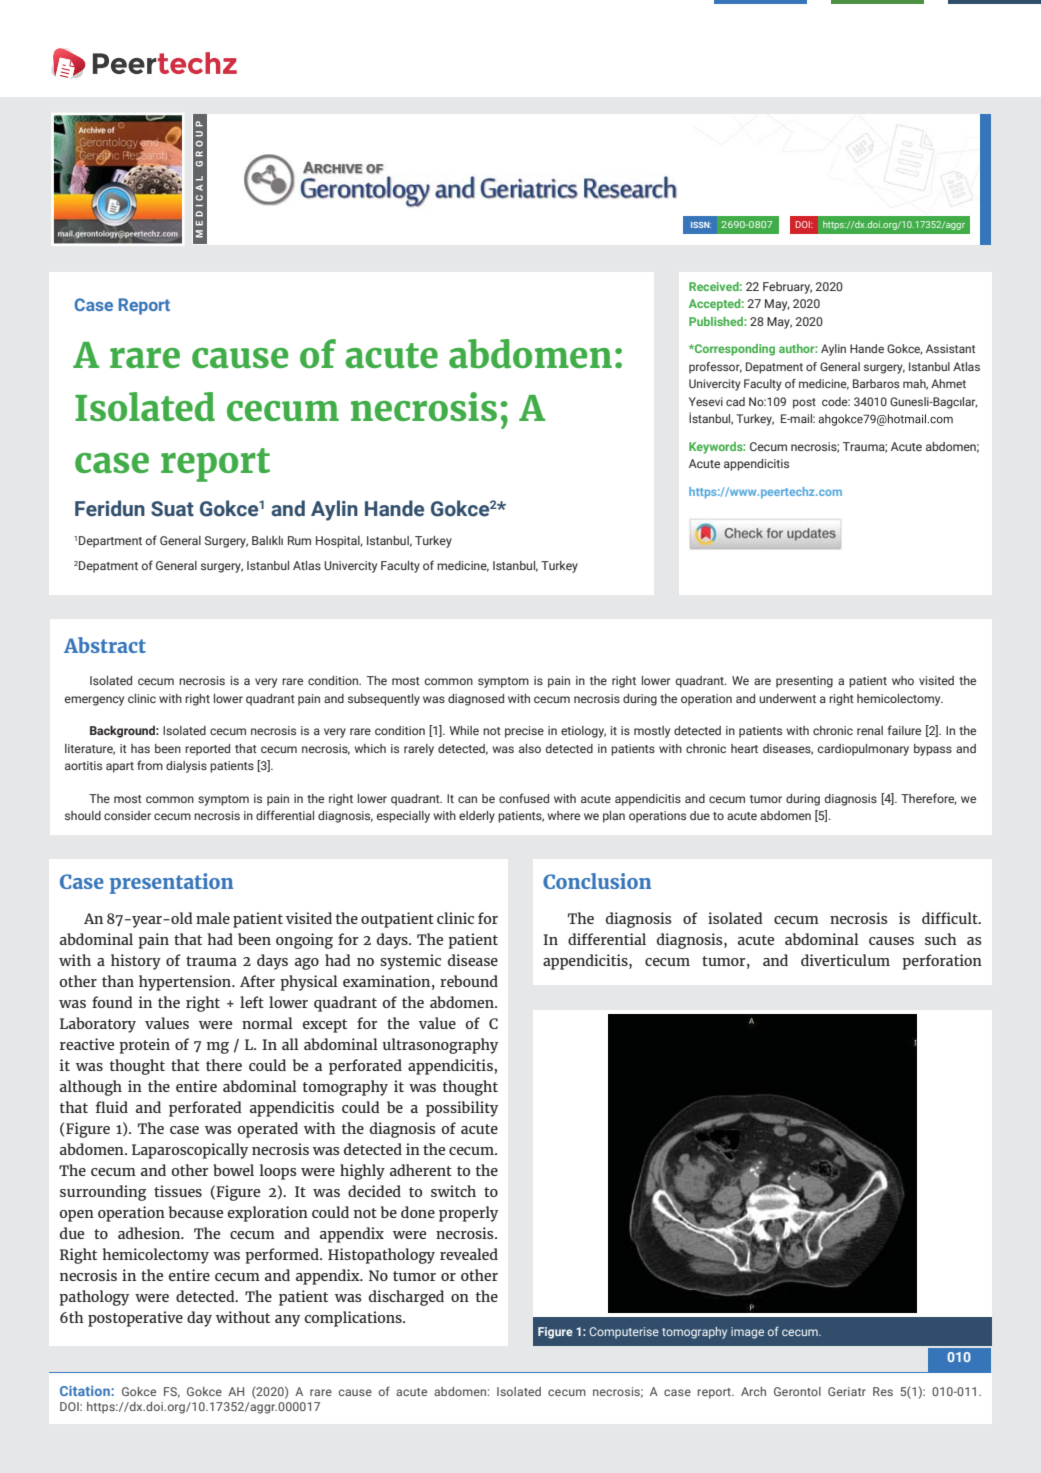 The image size is (1041, 1473). What do you see at coordinates (845, 960) in the screenshot?
I see `diverticulum` at bounding box center [845, 960].
